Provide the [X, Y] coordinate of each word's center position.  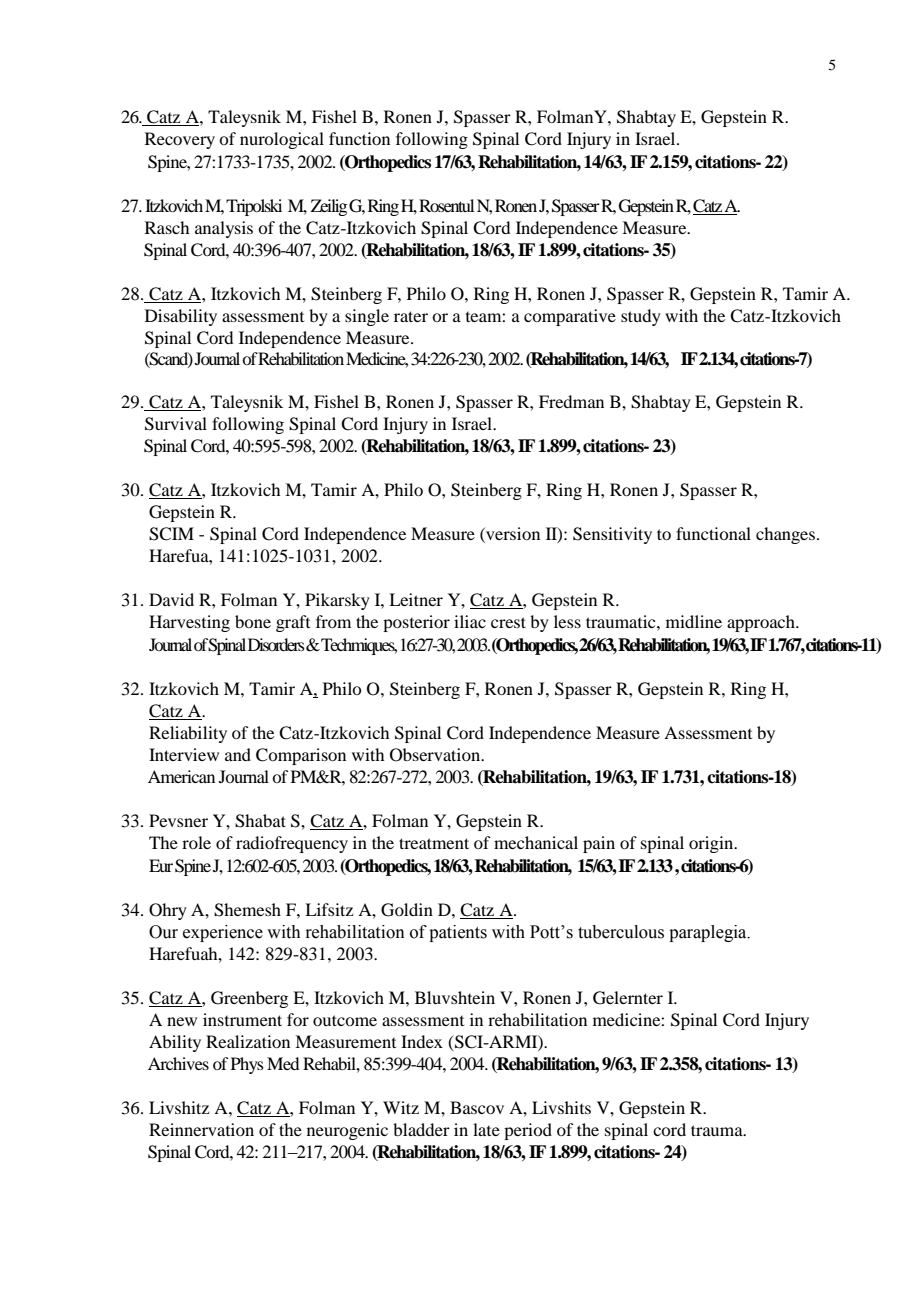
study [641, 317]
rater [411, 316]
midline [694, 621]
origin [712, 844]
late [486, 1129]
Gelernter [628, 998]
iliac [470, 621]
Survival [176, 424]
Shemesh [247, 910]
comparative [570, 317]
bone [253, 621]
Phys [247, 1065]
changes [785, 535]
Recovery [180, 140]
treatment [434, 843]
